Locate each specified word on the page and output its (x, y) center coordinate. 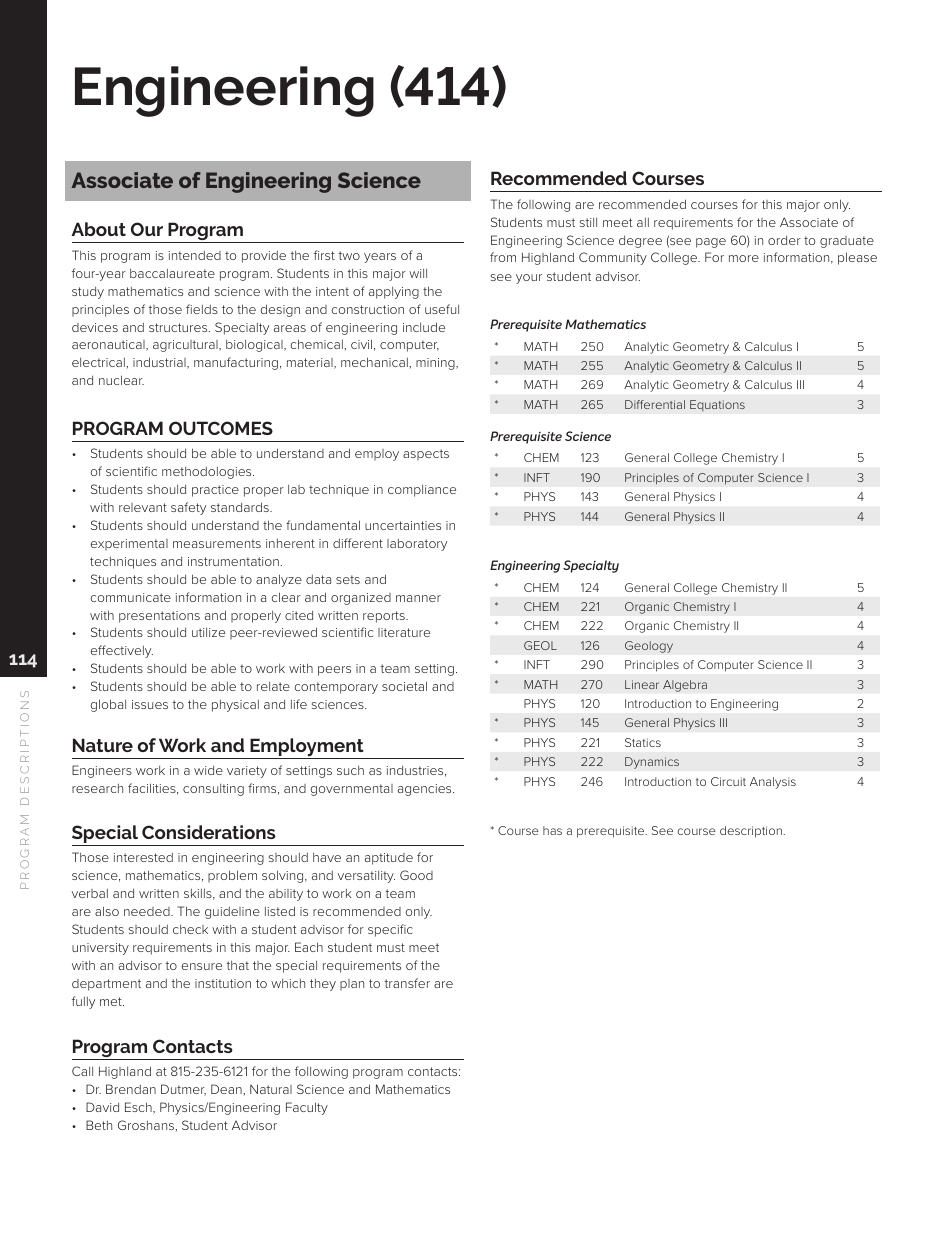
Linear (642, 684)
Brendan (131, 1089)
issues (150, 704)
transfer (407, 983)
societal (404, 686)
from (503, 257)
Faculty (307, 1108)
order (784, 240)
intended (195, 255)
